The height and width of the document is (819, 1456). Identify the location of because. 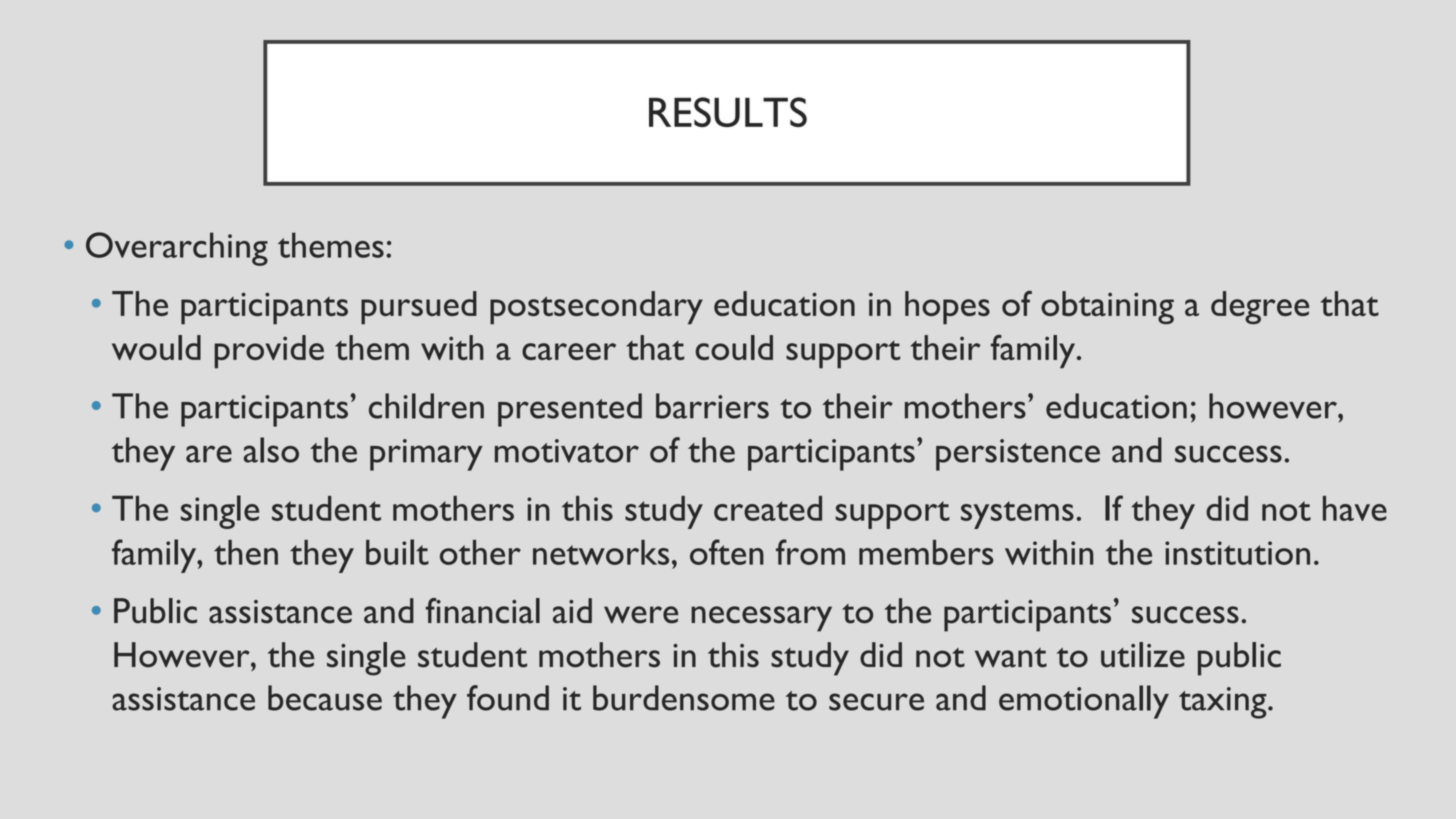
(325, 698).
